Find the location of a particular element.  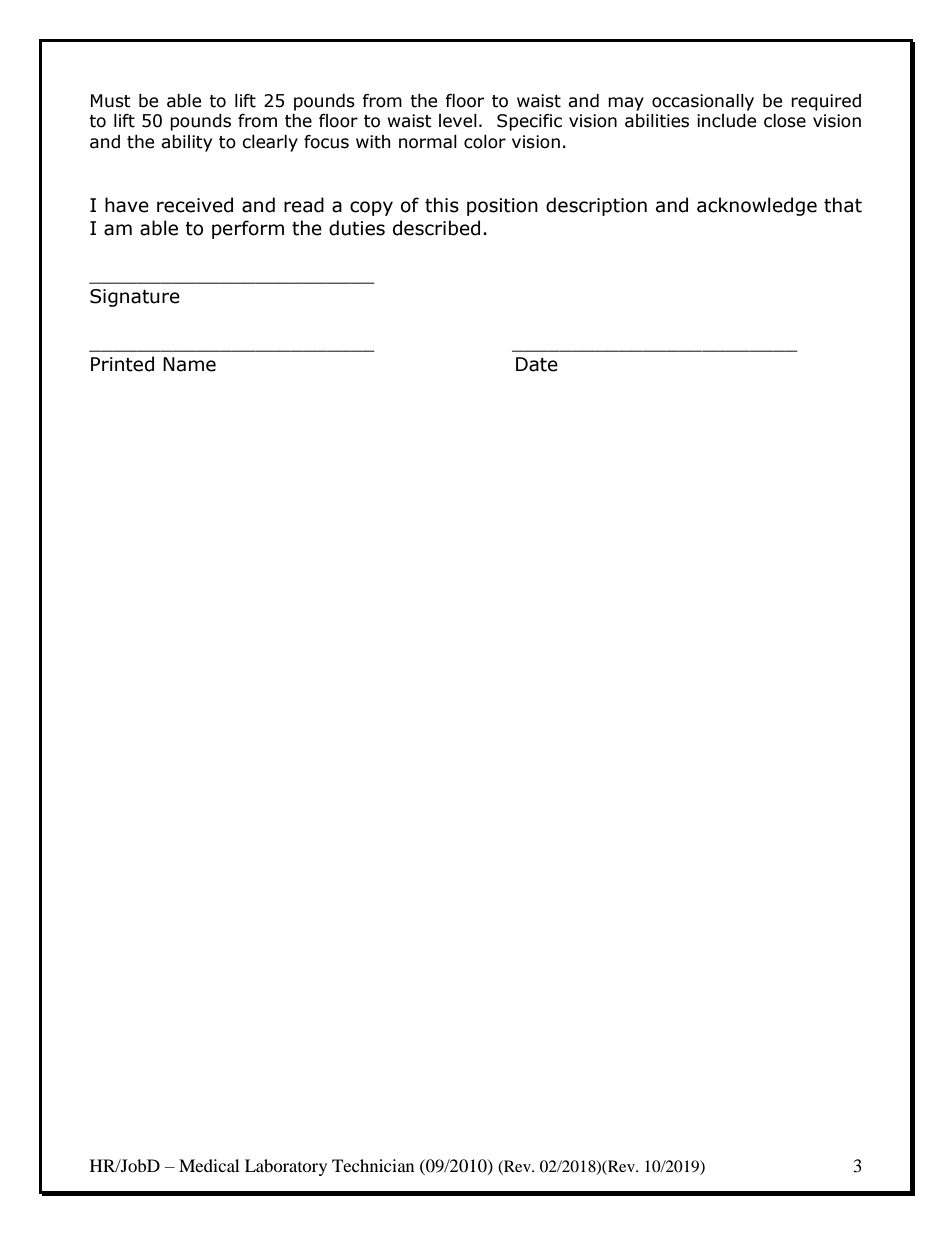

color is located at coordinates (485, 142).
